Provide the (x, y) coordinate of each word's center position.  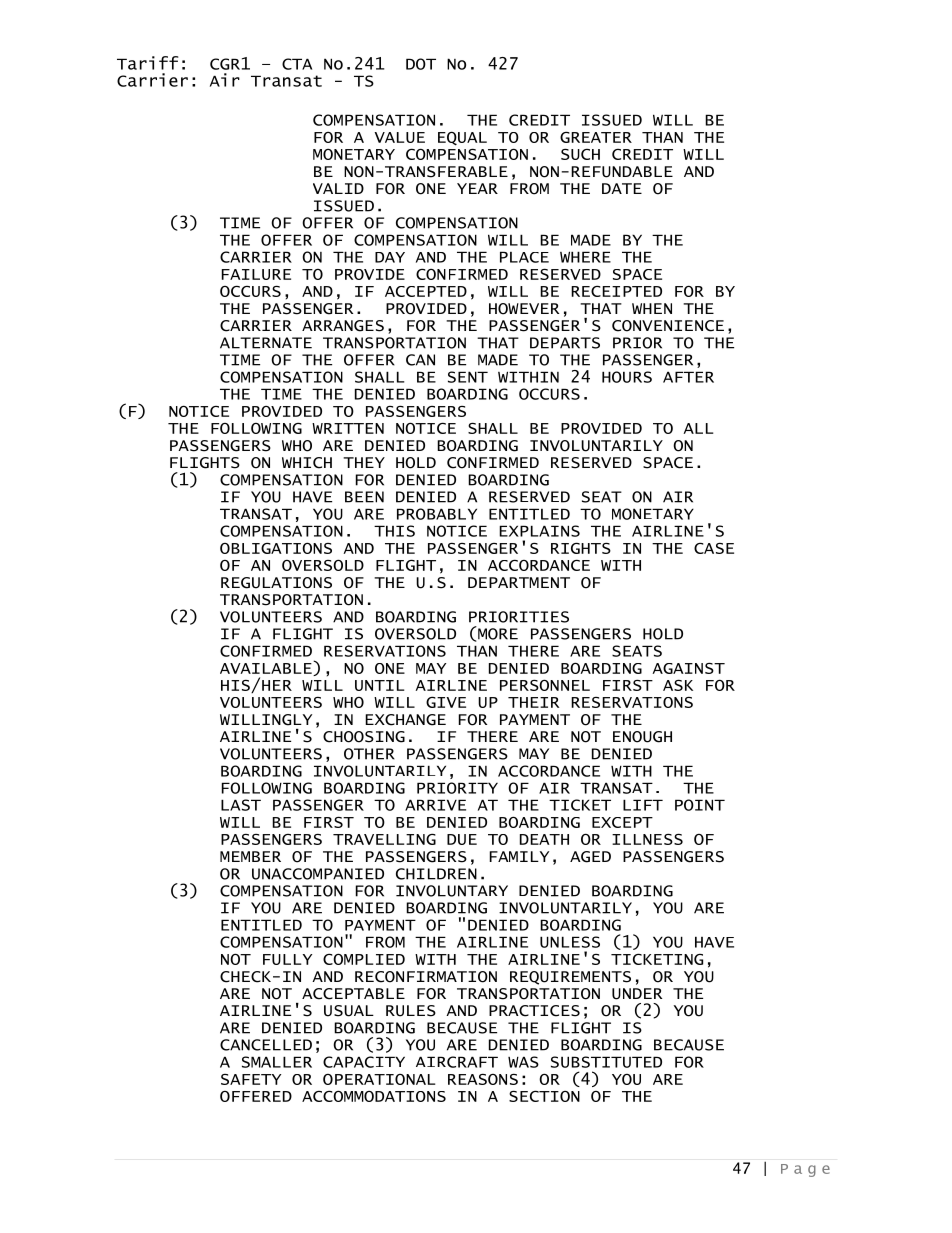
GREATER (596, 137)
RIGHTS (581, 548)
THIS (394, 531)
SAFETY (251, 1079)
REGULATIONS (276, 583)
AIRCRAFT (457, 1062)
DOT (421, 64)
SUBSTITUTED (606, 1062)
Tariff (148, 63)
